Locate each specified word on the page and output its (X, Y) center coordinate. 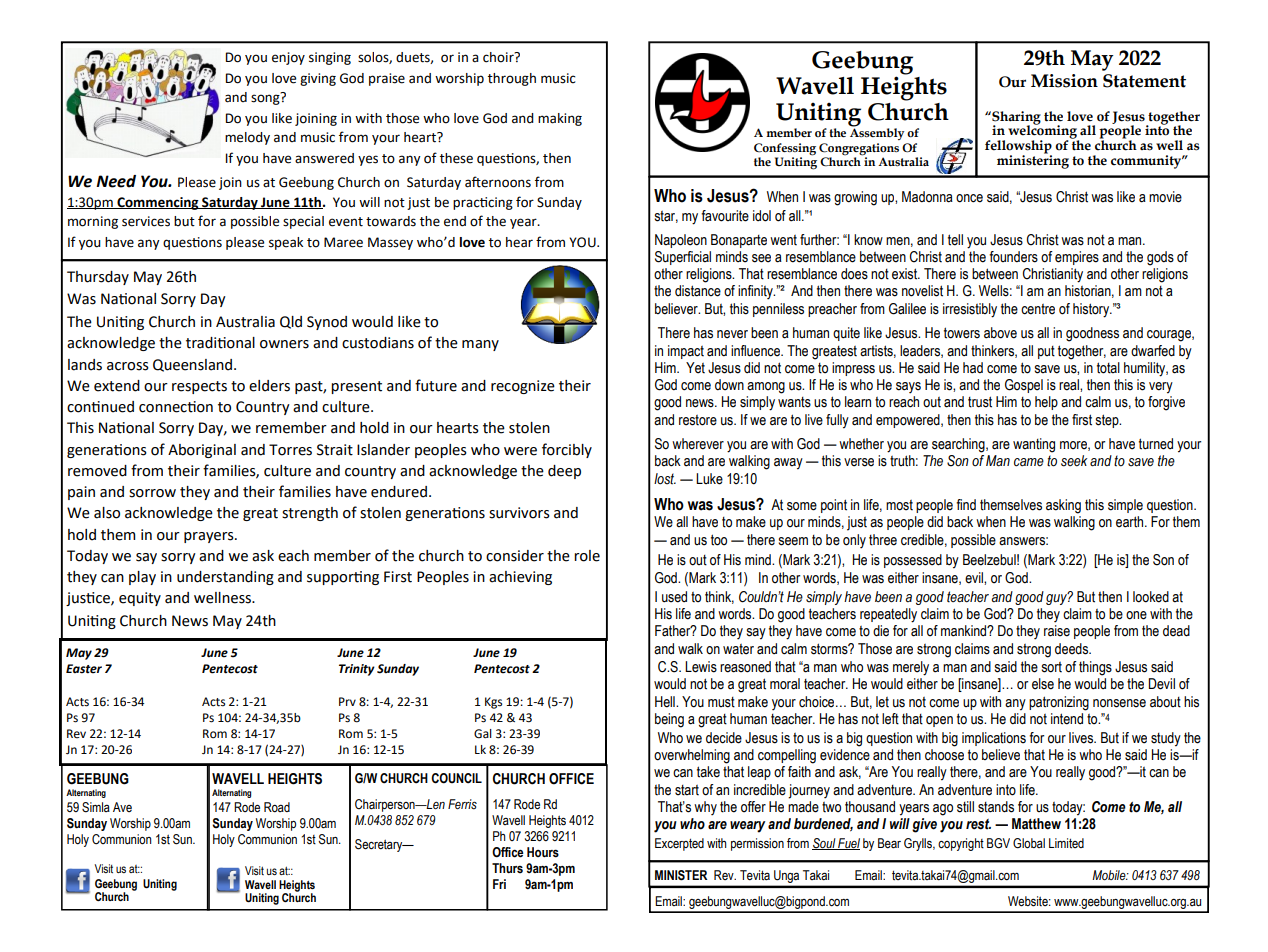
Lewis (701, 667)
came (1029, 462)
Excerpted (679, 844)
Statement (1144, 81)
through (512, 79)
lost (665, 479)
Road (277, 807)
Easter (84, 669)
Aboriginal (202, 451)
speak (286, 243)
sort (1051, 667)
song (266, 98)
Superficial (683, 258)
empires (1077, 258)
